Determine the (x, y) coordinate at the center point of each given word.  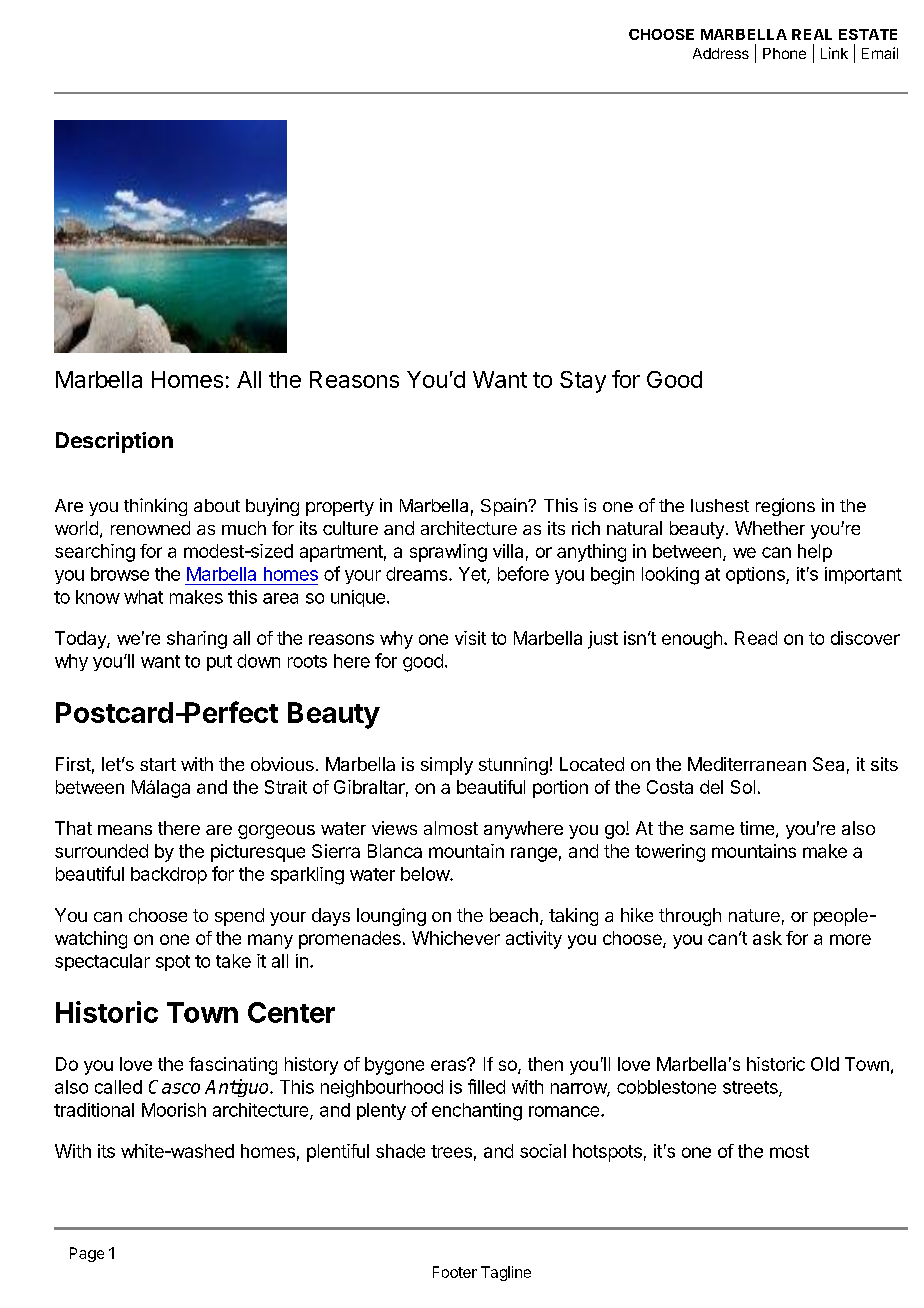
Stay (583, 382)
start (158, 764)
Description (114, 442)
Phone (784, 53)
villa (508, 551)
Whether (770, 528)
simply (447, 766)
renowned (150, 528)
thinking (155, 507)
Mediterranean (747, 764)
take (233, 961)
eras (449, 1065)
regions (785, 507)
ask (767, 938)
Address (721, 53)
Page (87, 1254)
